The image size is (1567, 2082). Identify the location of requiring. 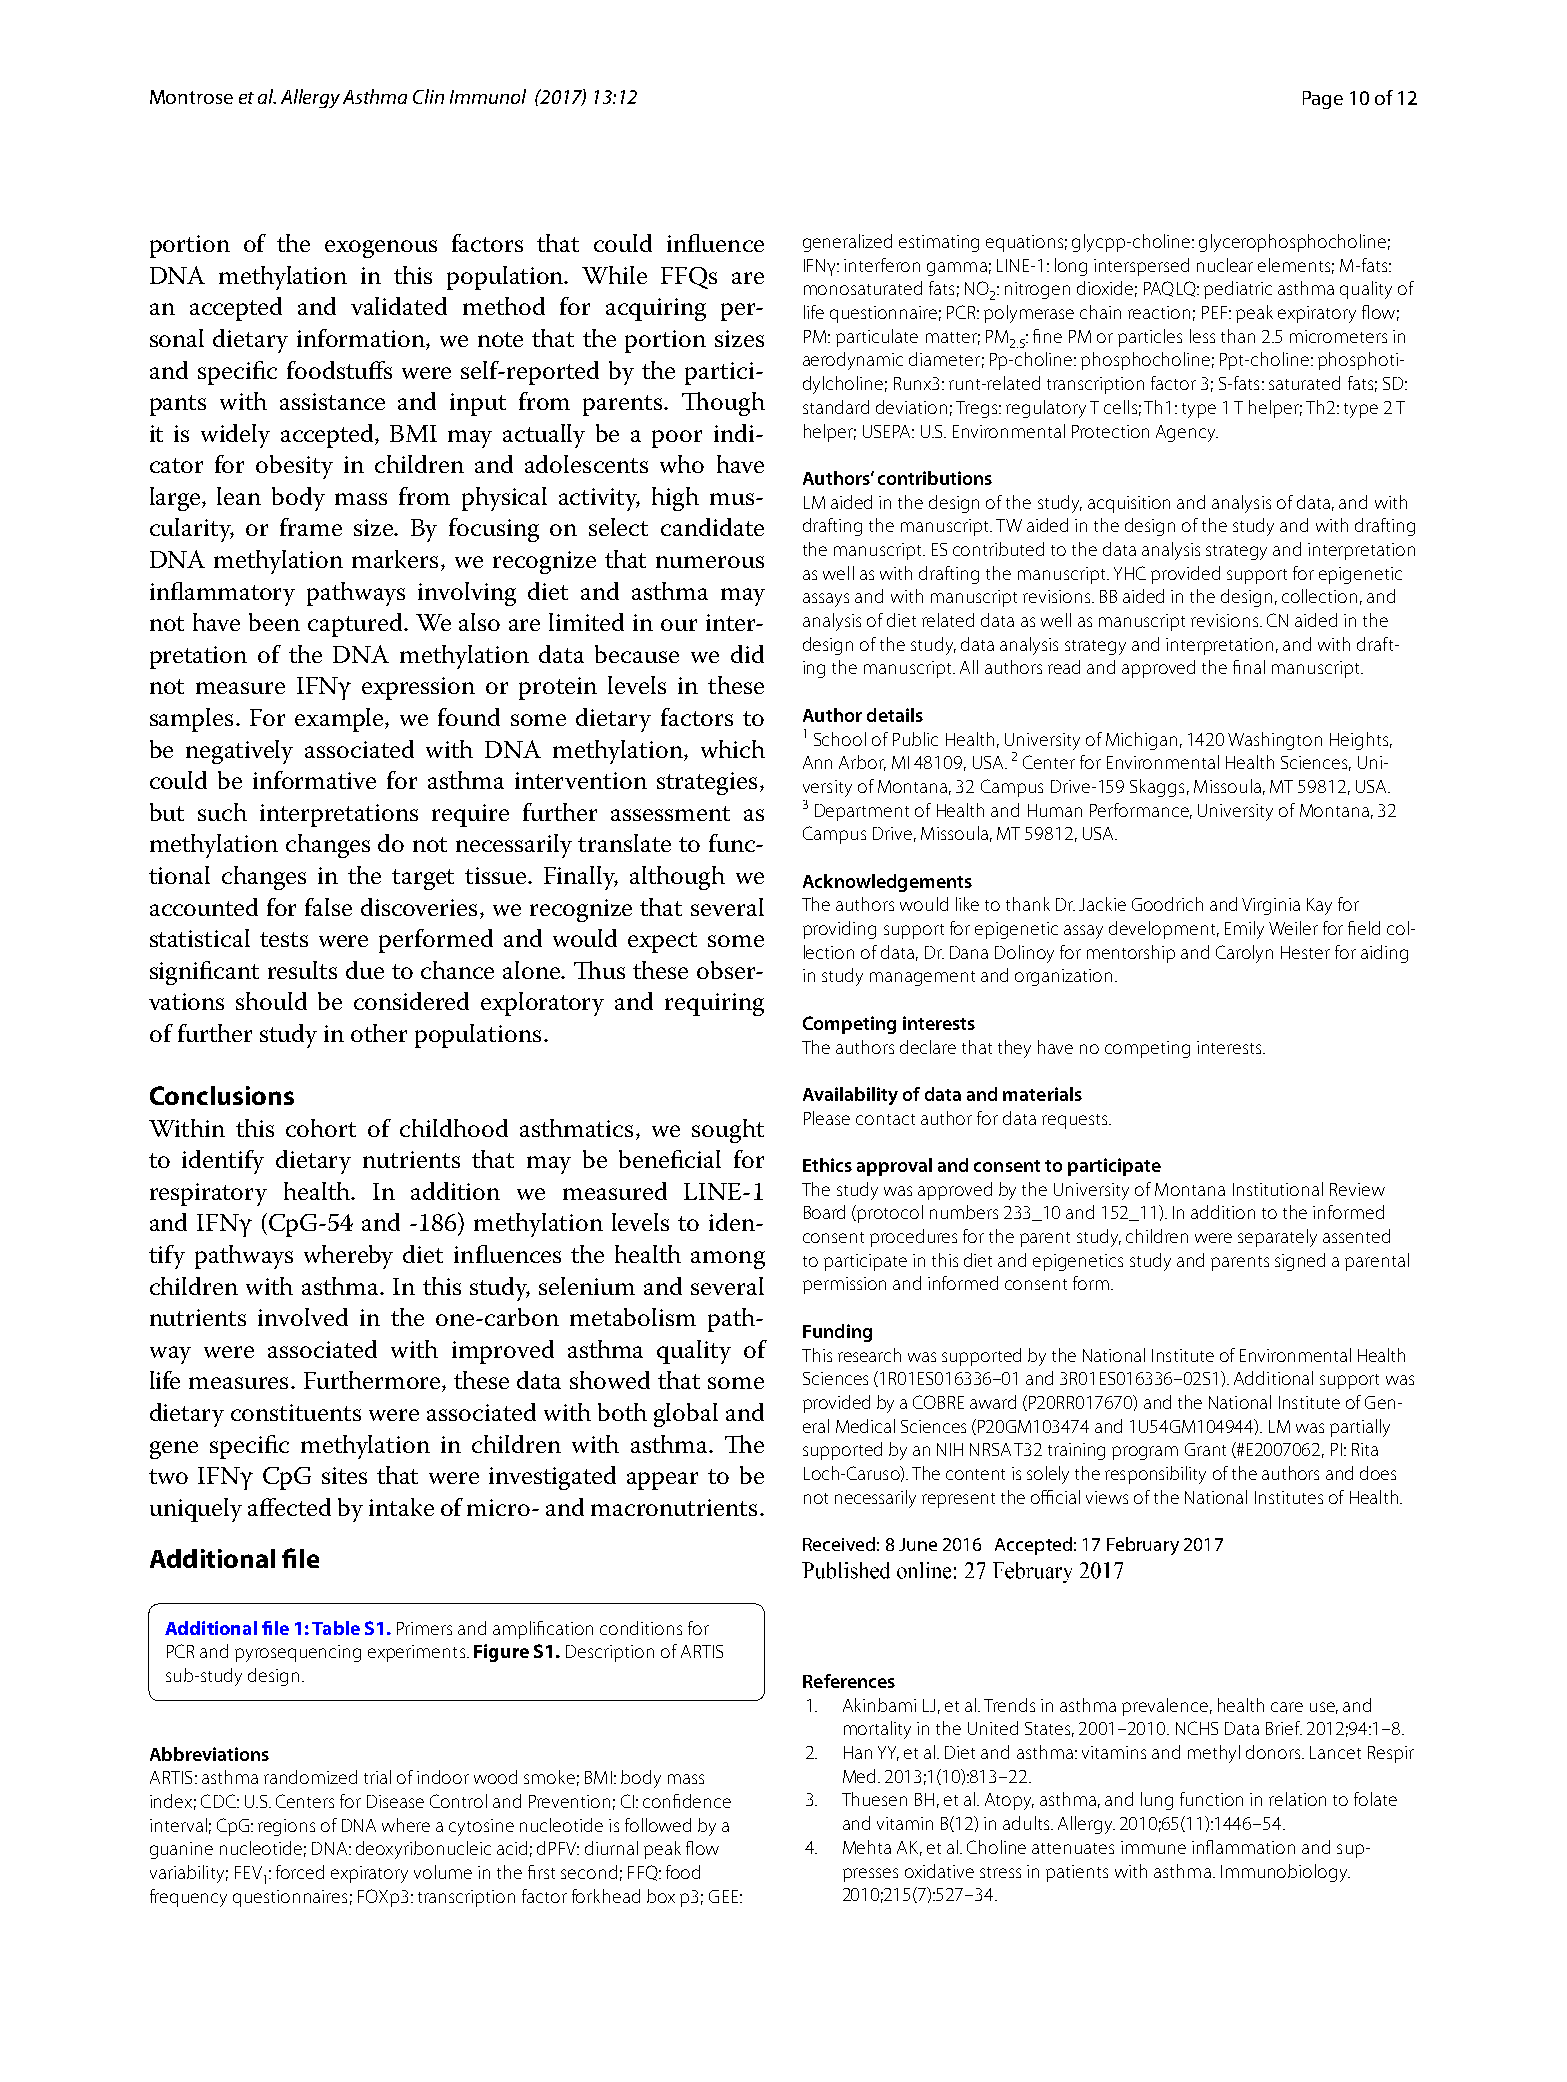
(714, 1004).
